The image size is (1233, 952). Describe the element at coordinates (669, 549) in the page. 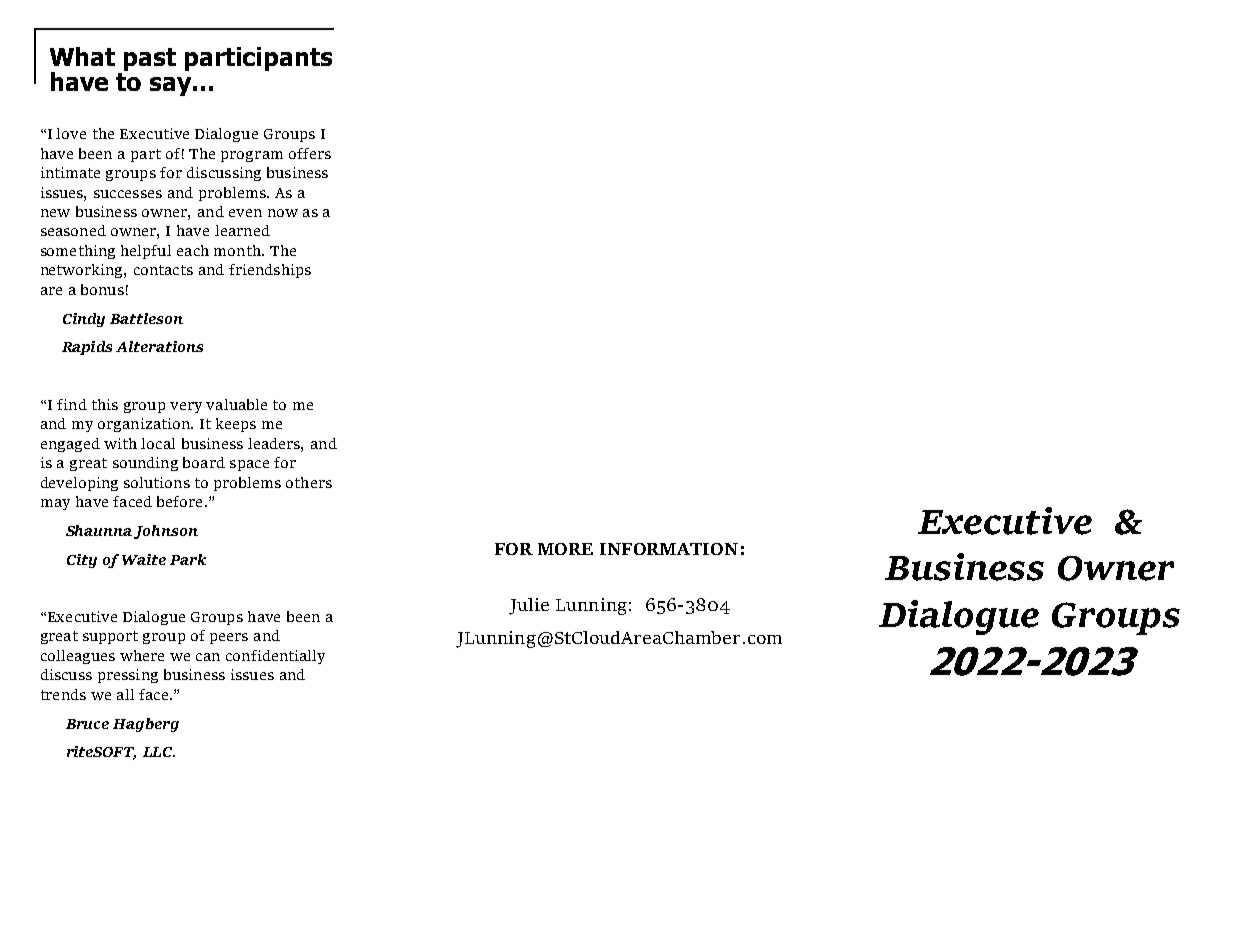

I see `INFORMATION` at that location.
